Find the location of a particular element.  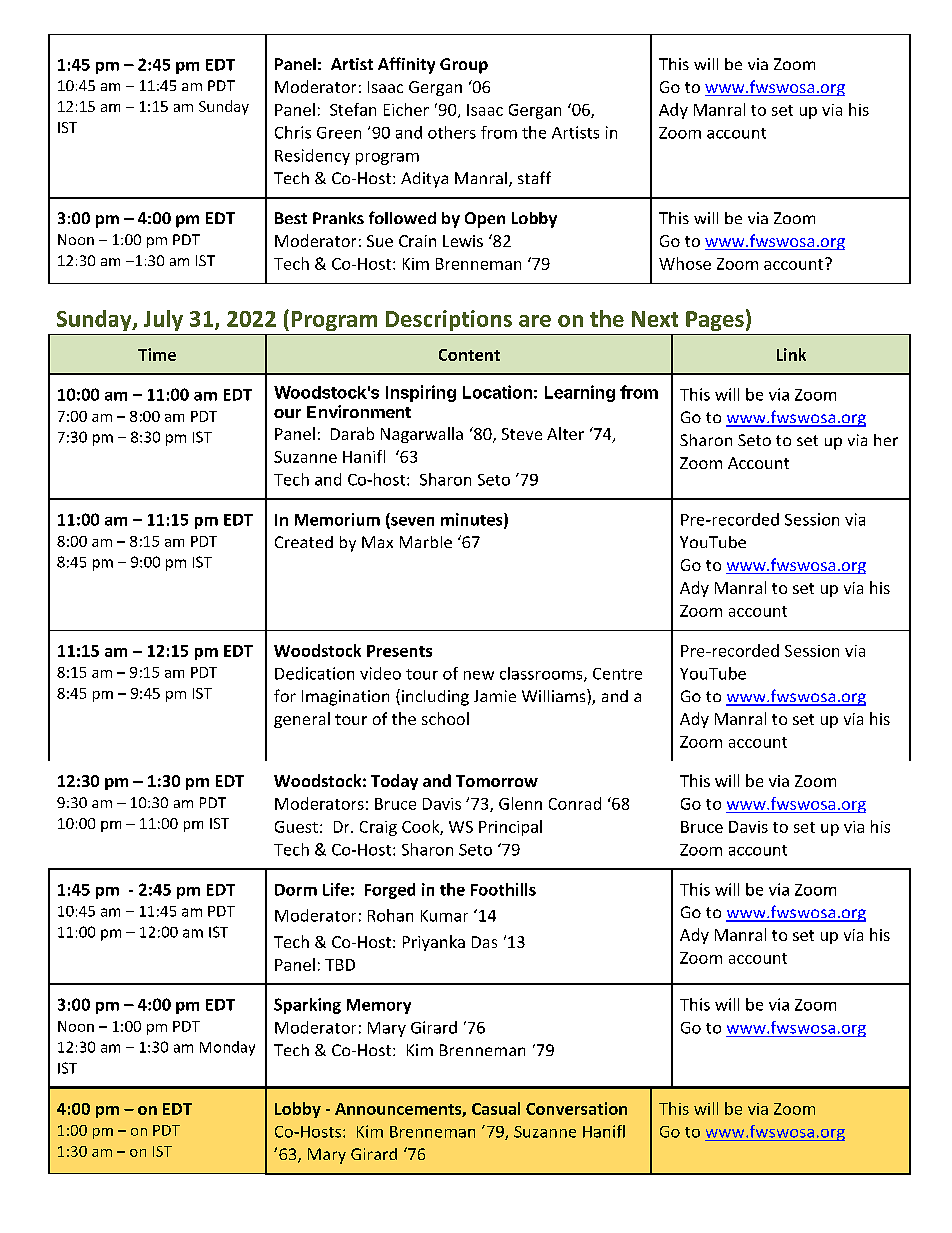

new is located at coordinates (479, 675).
